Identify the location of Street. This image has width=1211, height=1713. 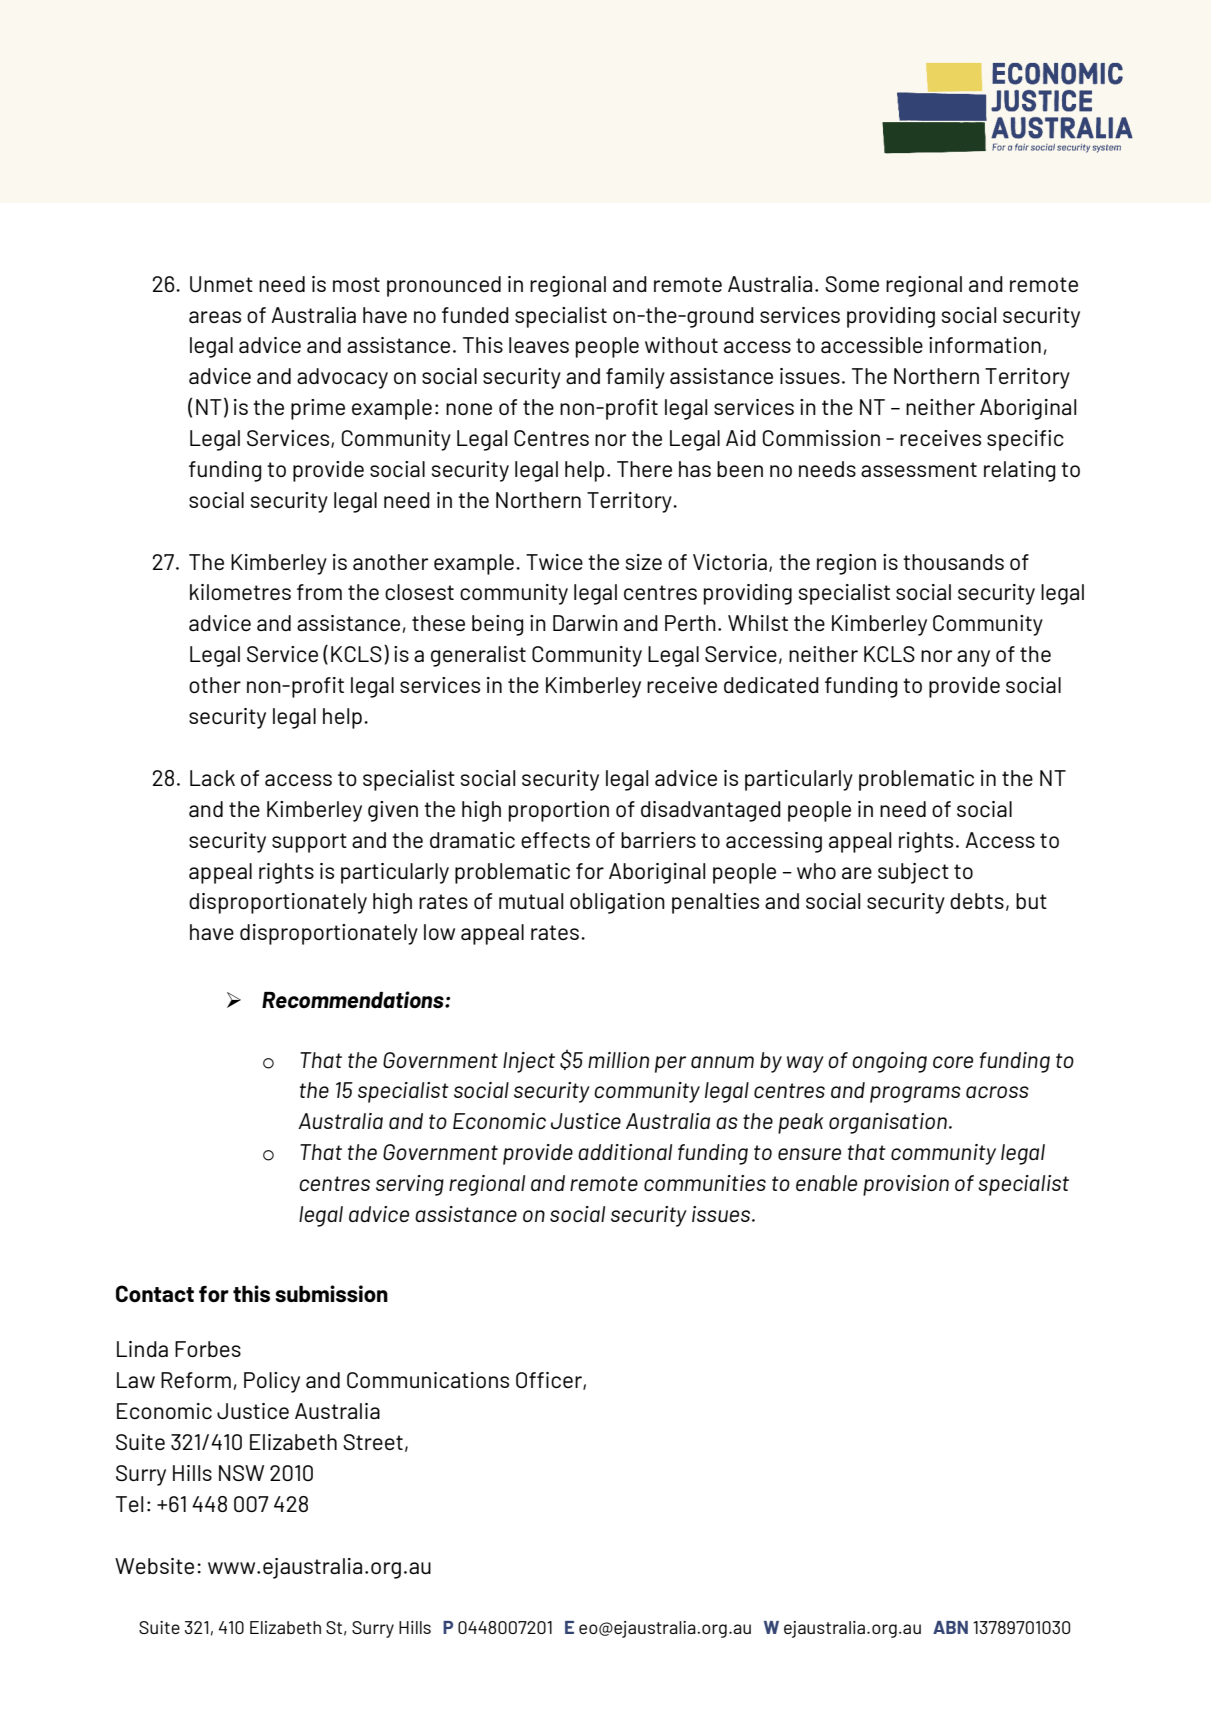
(373, 1442).
